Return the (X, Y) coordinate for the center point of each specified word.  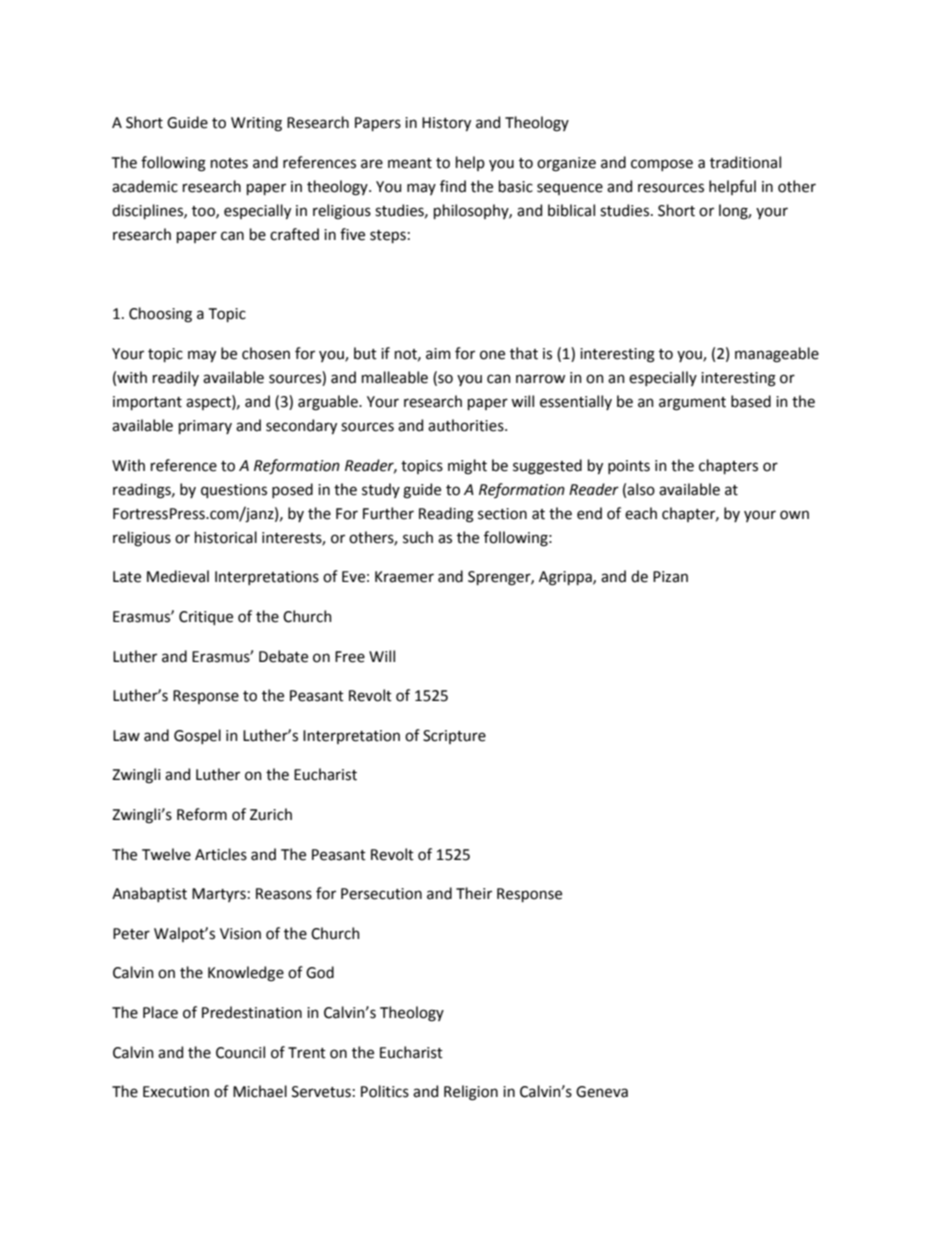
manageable (777, 355)
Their (474, 893)
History (446, 124)
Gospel (197, 736)
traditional (745, 162)
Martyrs (219, 895)
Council (240, 1052)
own (794, 515)
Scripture (454, 737)
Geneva (602, 1092)
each (641, 513)
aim (438, 354)
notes (229, 163)
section (502, 514)
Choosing (160, 315)
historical (226, 537)
